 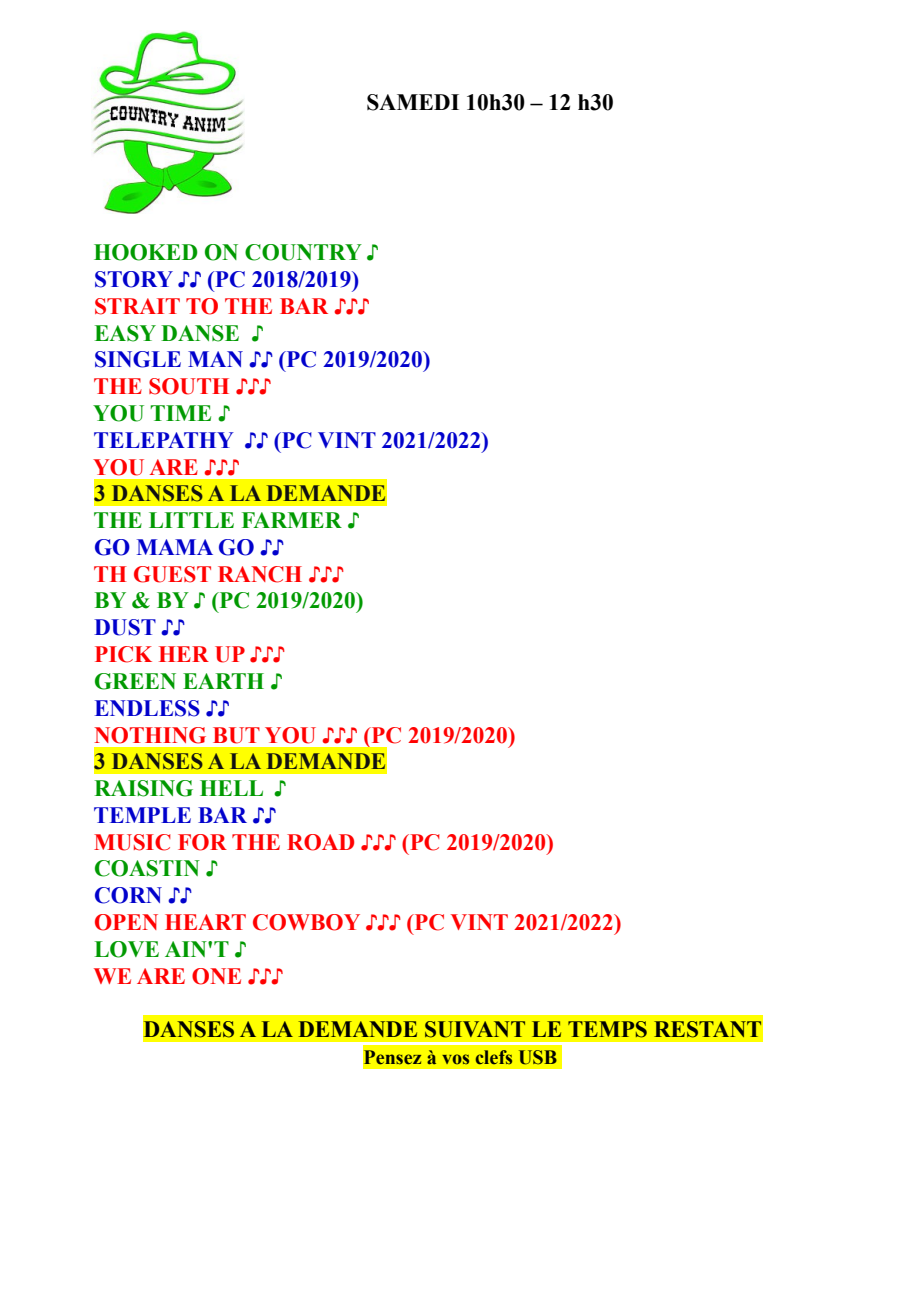 I want to click on HOOKED, so click(x=146, y=252).
